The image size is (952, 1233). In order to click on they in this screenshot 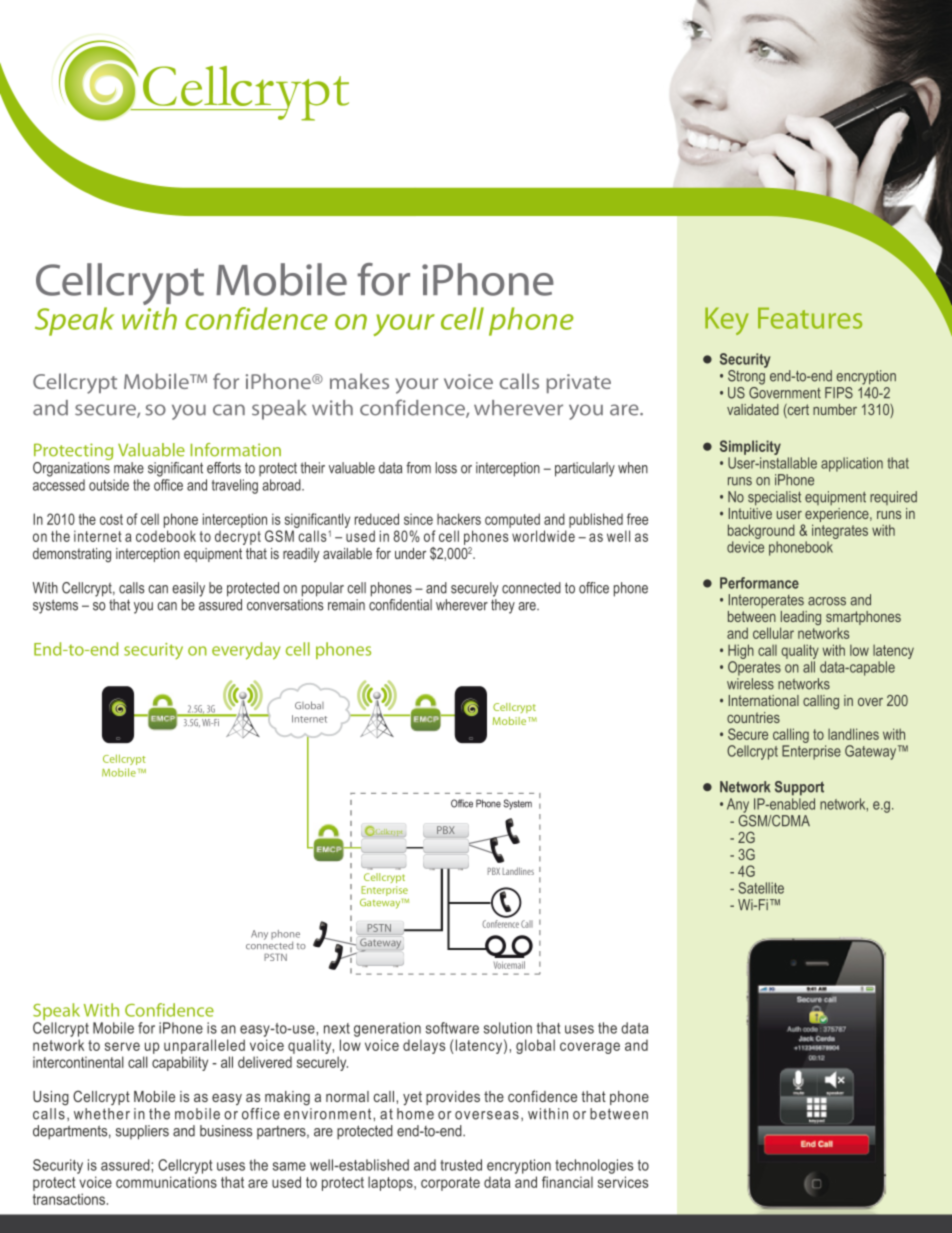, I will do `click(503, 606)`.
